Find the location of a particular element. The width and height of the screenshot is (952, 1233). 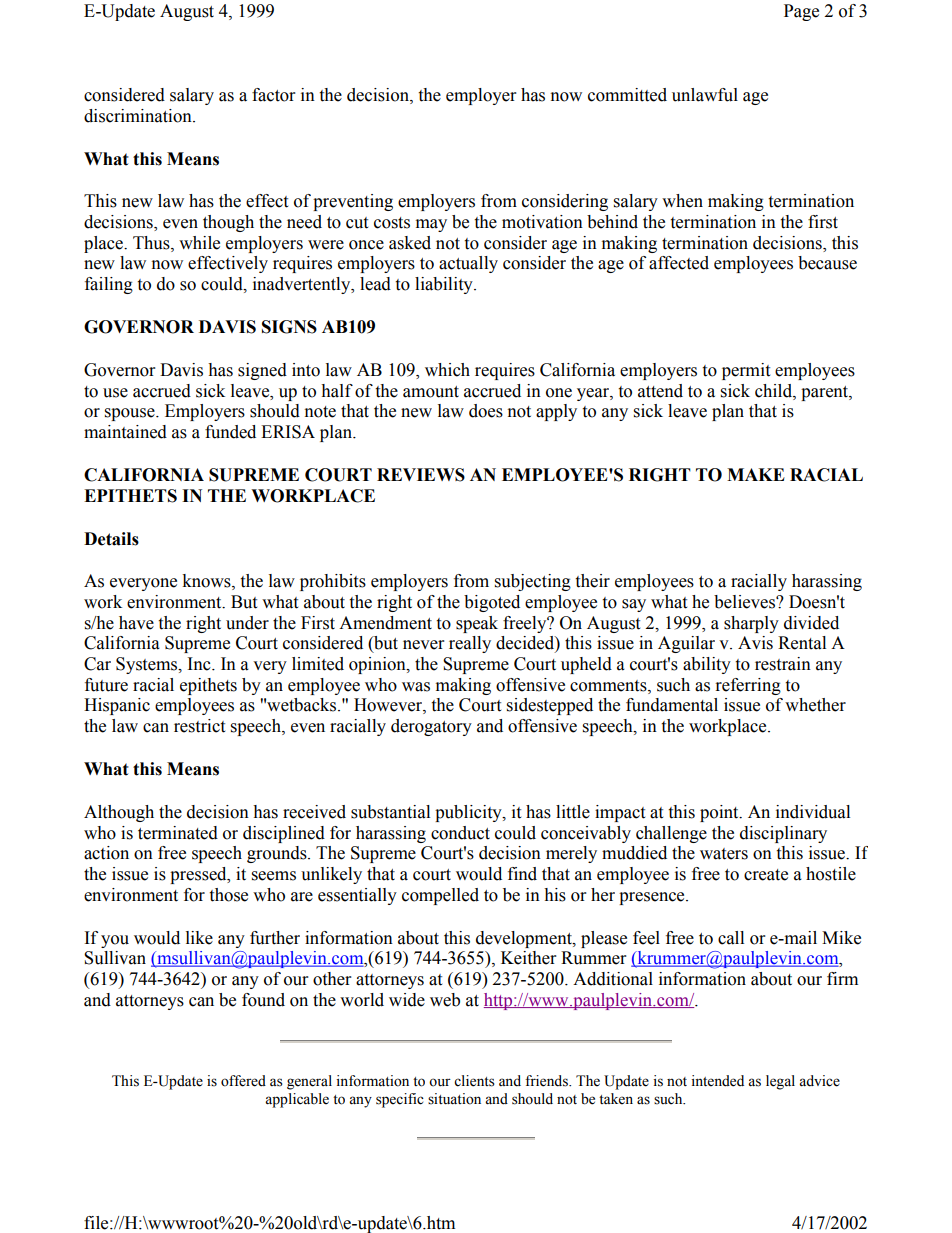

Page is located at coordinates (801, 12).
